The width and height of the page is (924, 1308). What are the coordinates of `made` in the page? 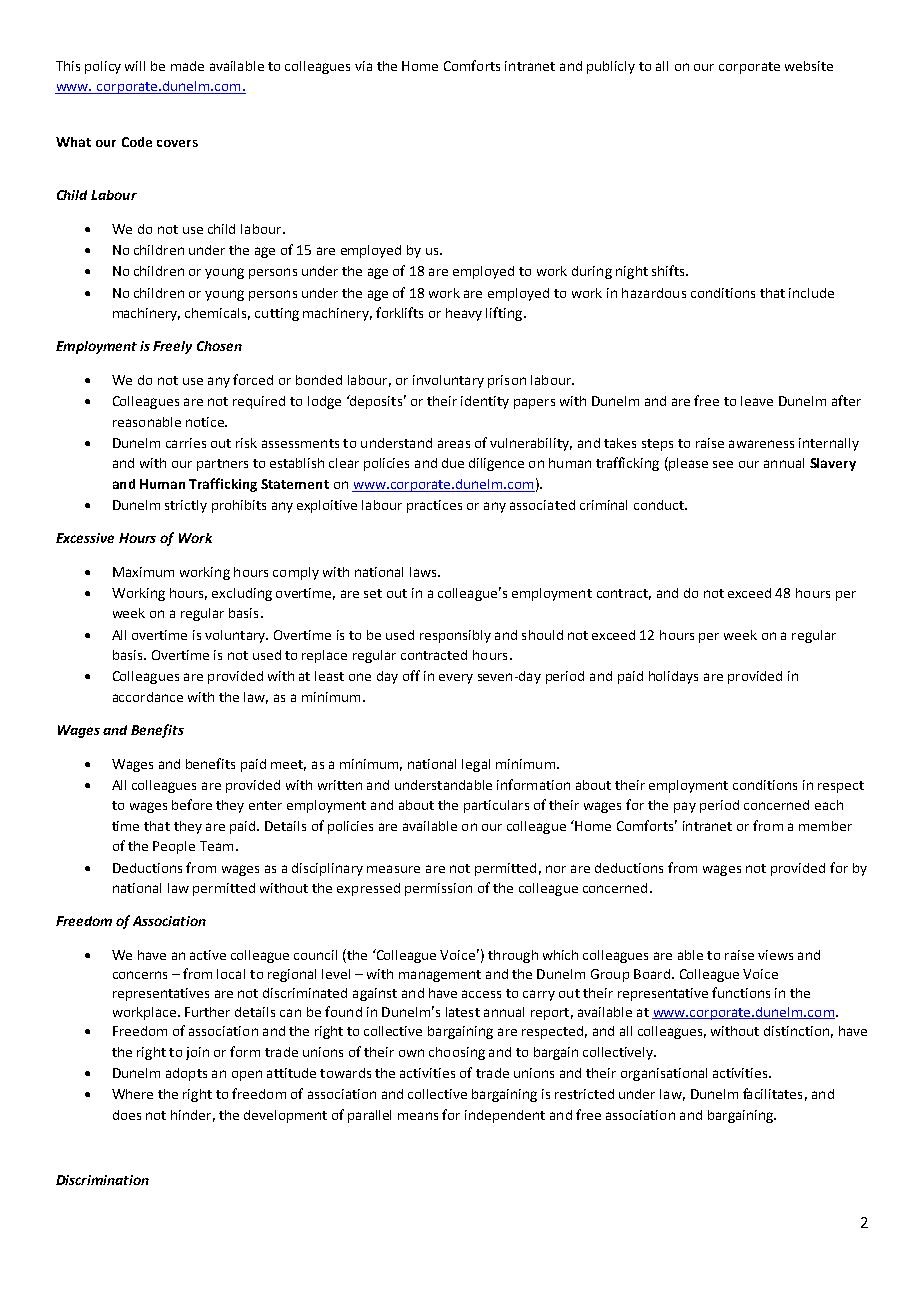 It's located at (187, 66).
